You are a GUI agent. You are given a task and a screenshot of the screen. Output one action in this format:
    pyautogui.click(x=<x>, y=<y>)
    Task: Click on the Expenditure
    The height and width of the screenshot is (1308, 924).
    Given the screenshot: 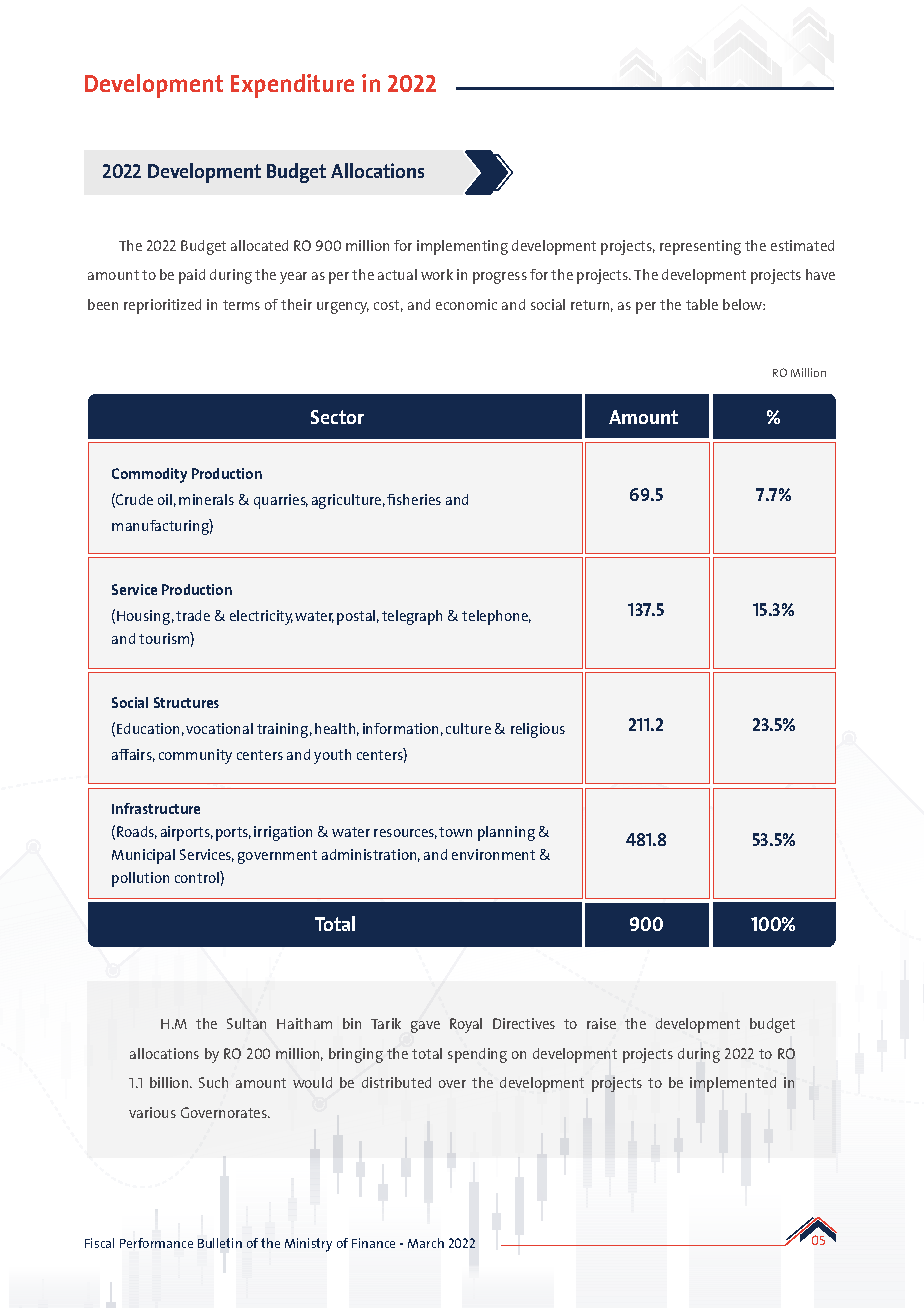 What is the action you would take?
    pyautogui.click(x=292, y=86)
